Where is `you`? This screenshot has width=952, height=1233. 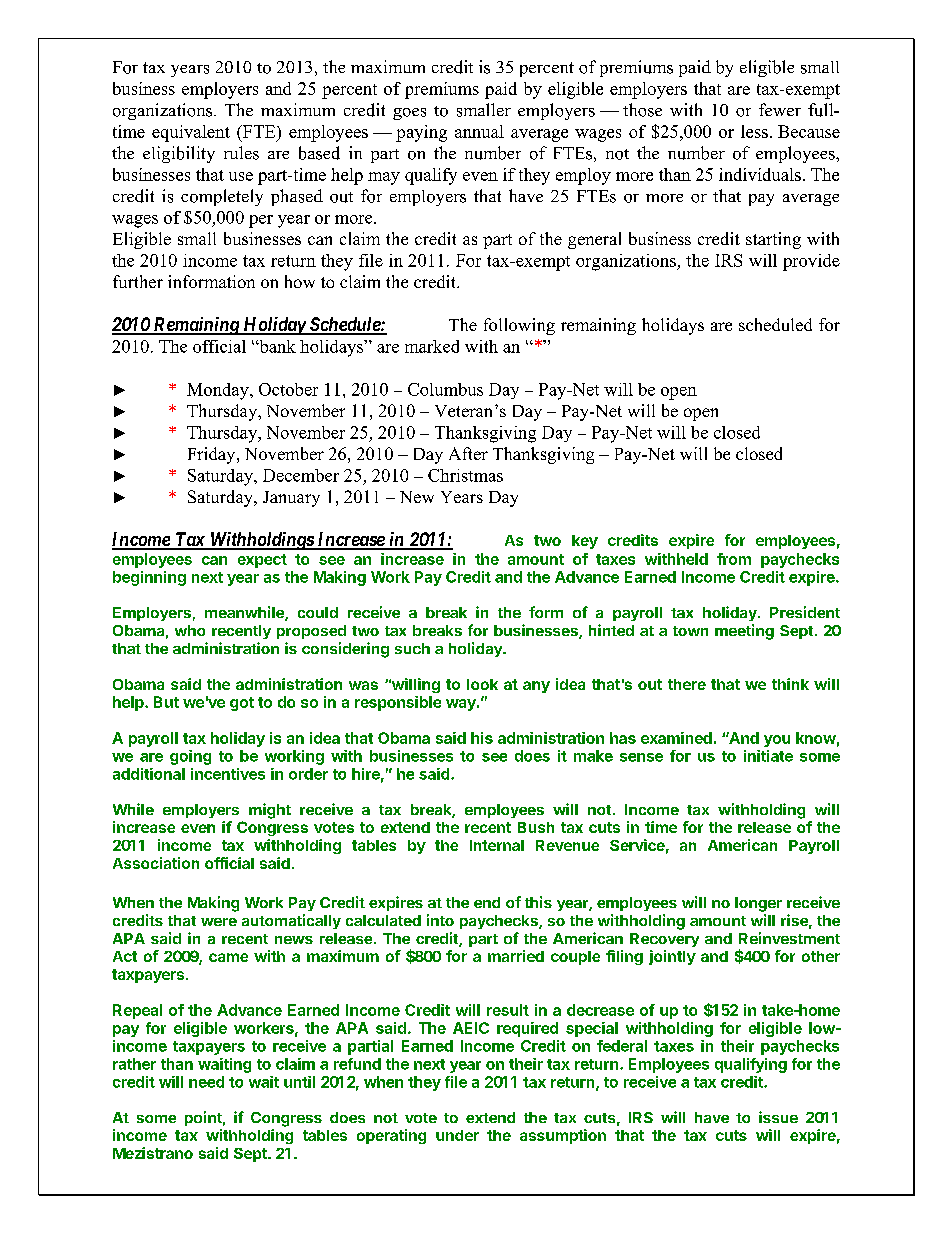
you is located at coordinates (777, 741).
